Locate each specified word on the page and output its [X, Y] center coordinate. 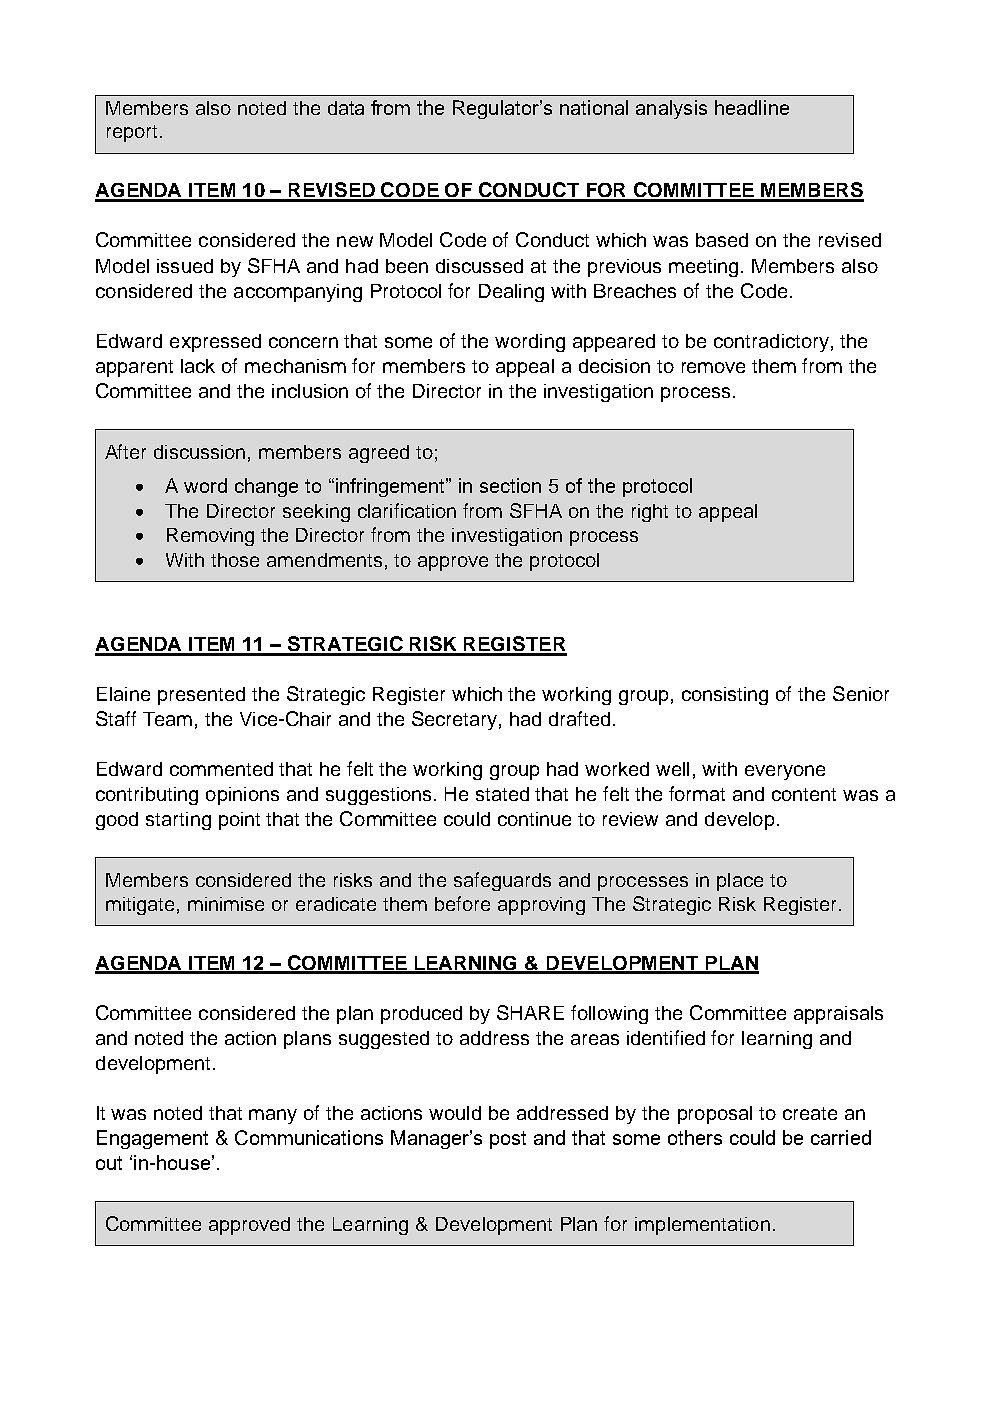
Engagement [152, 1139]
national [594, 107]
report [132, 133]
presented [201, 696]
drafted [579, 718]
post [508, 1140]
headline [752, 107]
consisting [725, 696]
